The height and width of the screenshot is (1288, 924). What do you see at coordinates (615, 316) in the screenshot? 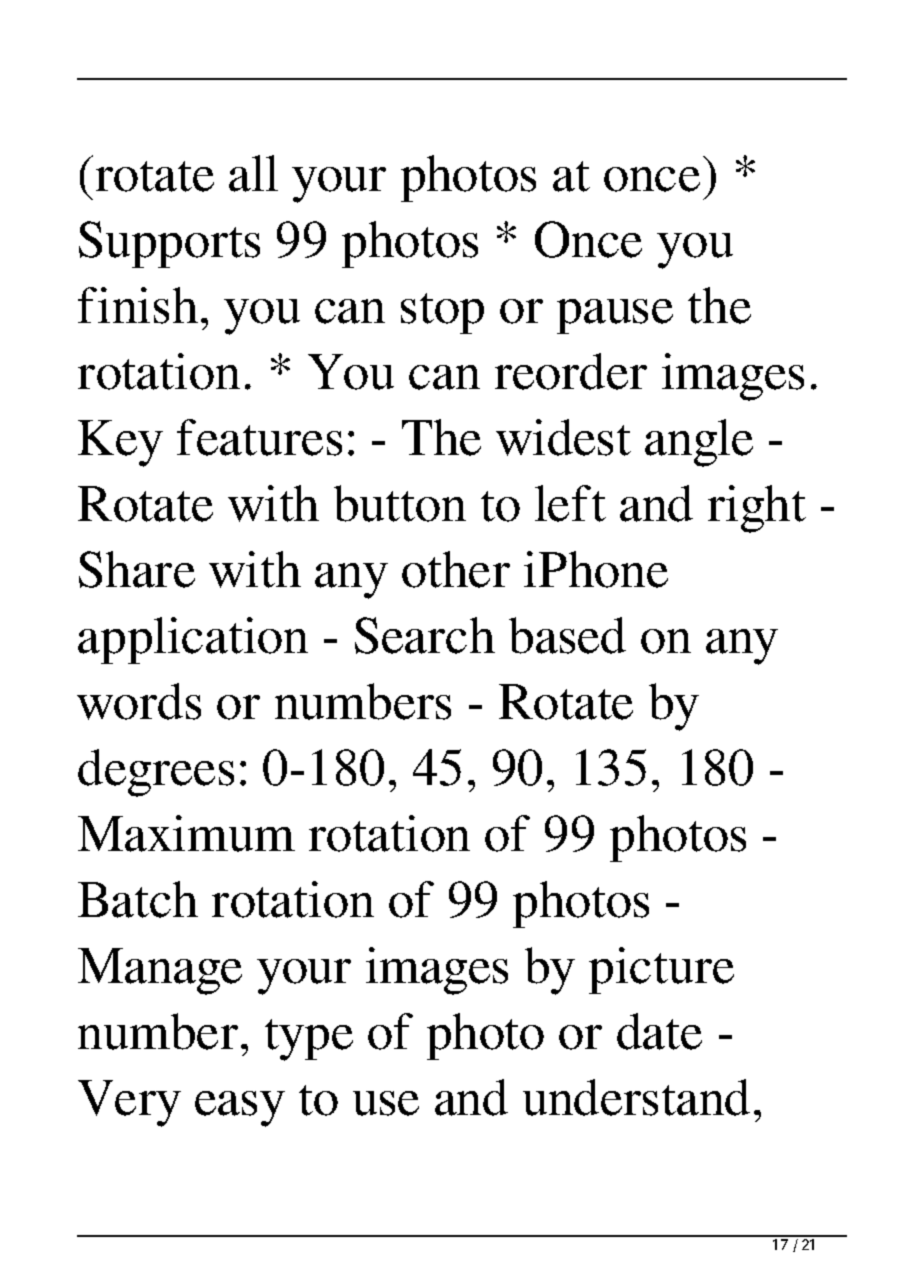
I see `pause` at bounding box center [615, 316].
